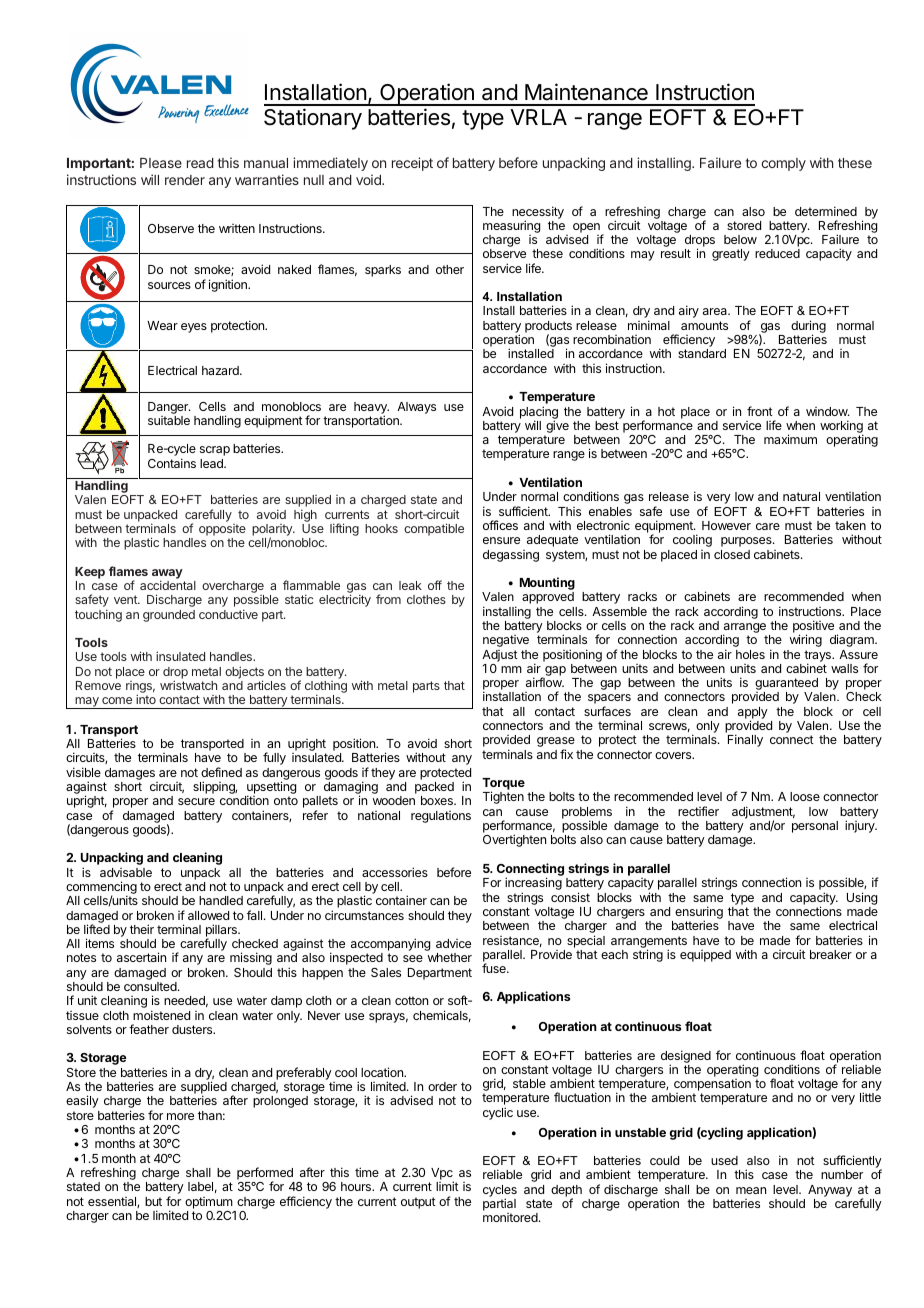 This screenshot has width=924, height=1308. What do you see at coordinates (153, 1201) in the screenshot?
I see `but` at bounding box center [153, 1201].
